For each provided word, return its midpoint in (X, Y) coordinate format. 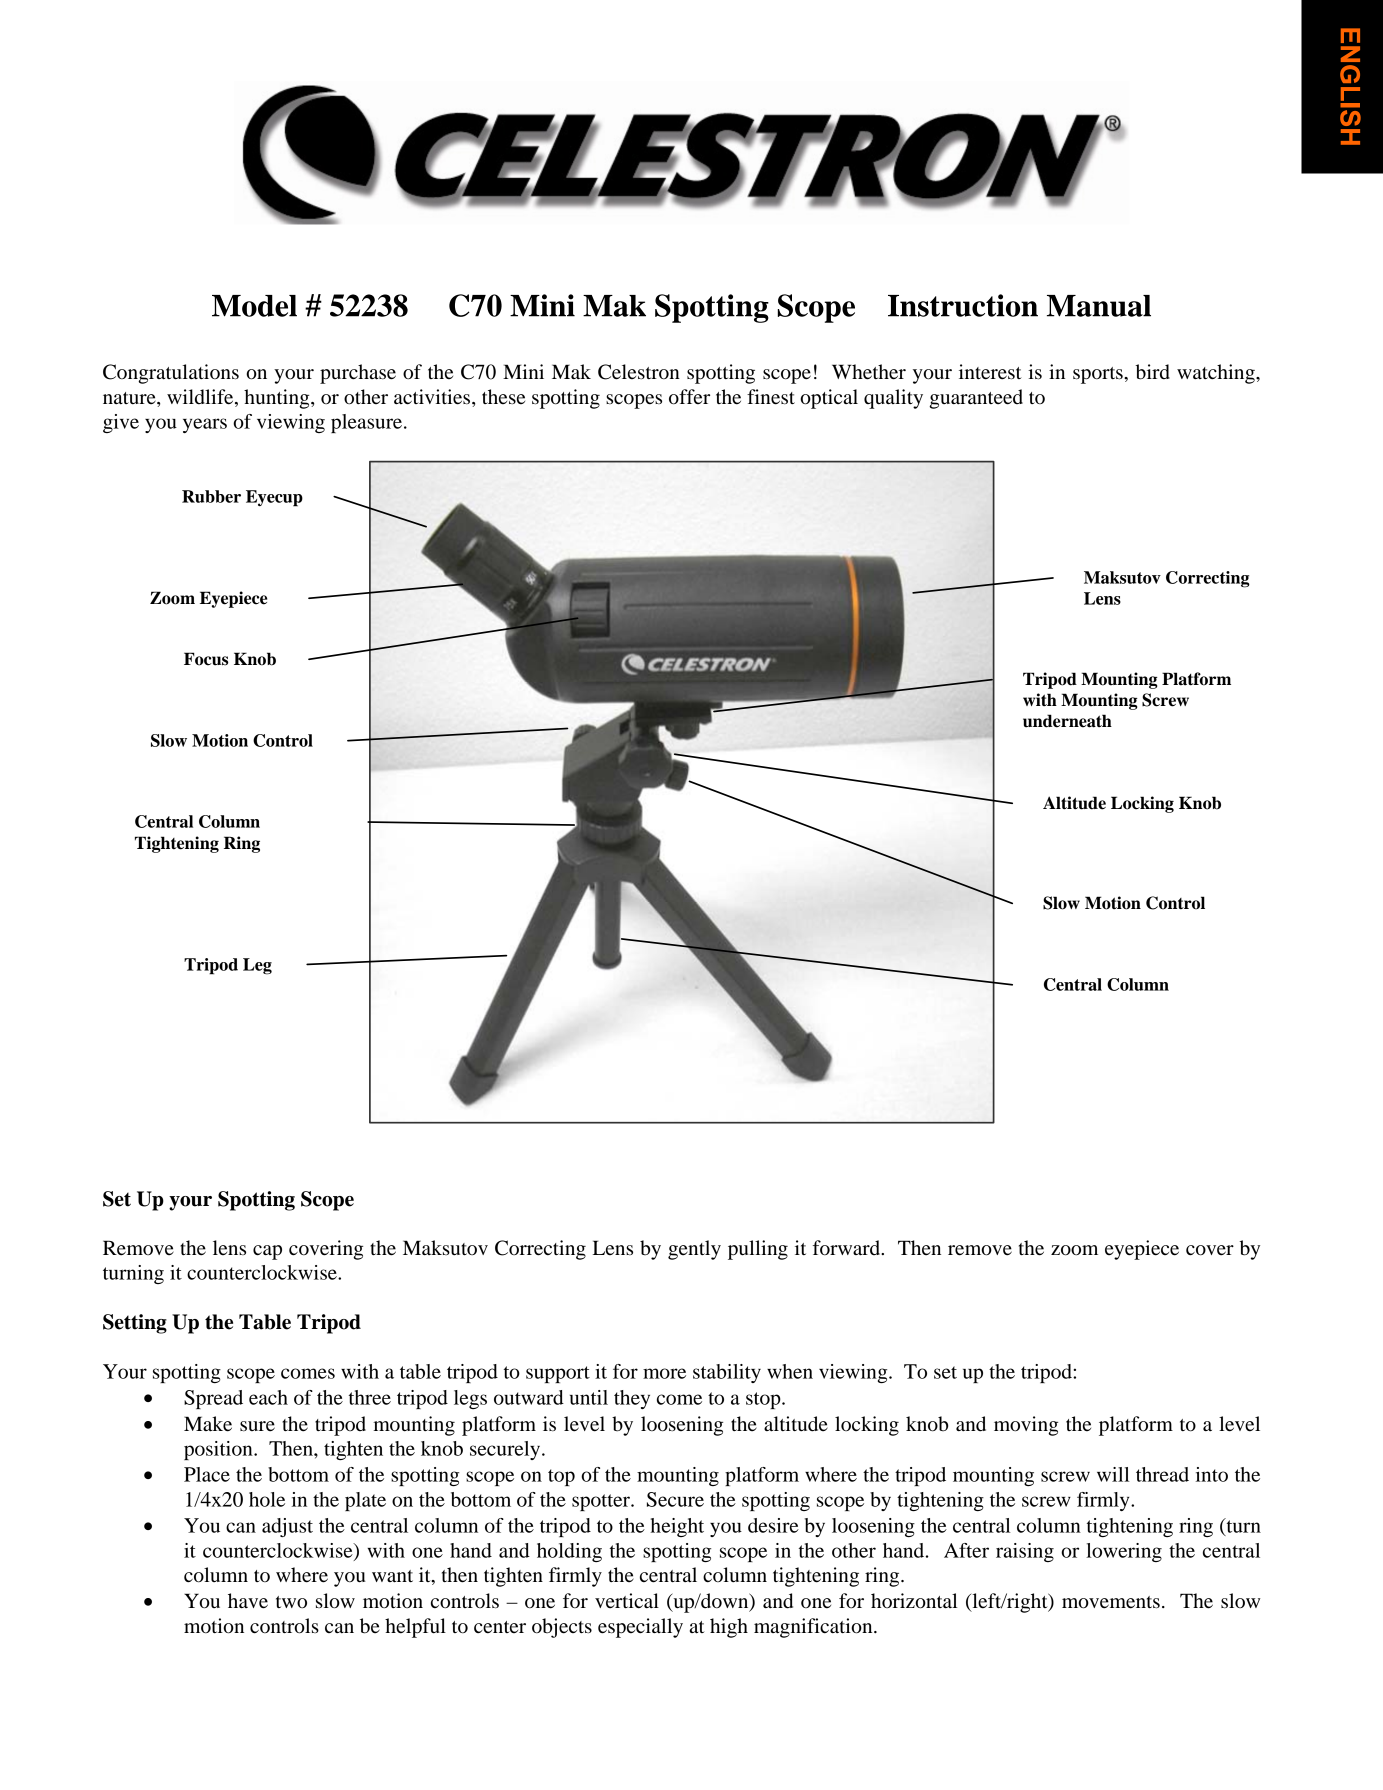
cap (267, 1252)
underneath (1067, 721)
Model (254, 306)
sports (1099, 375)
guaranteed (976, 399)
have (248, 1601)
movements (1111, 1602)
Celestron (639, 372)
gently (694, 1250)
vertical (627, 1601)
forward (848, 1248)
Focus (206, 659)
